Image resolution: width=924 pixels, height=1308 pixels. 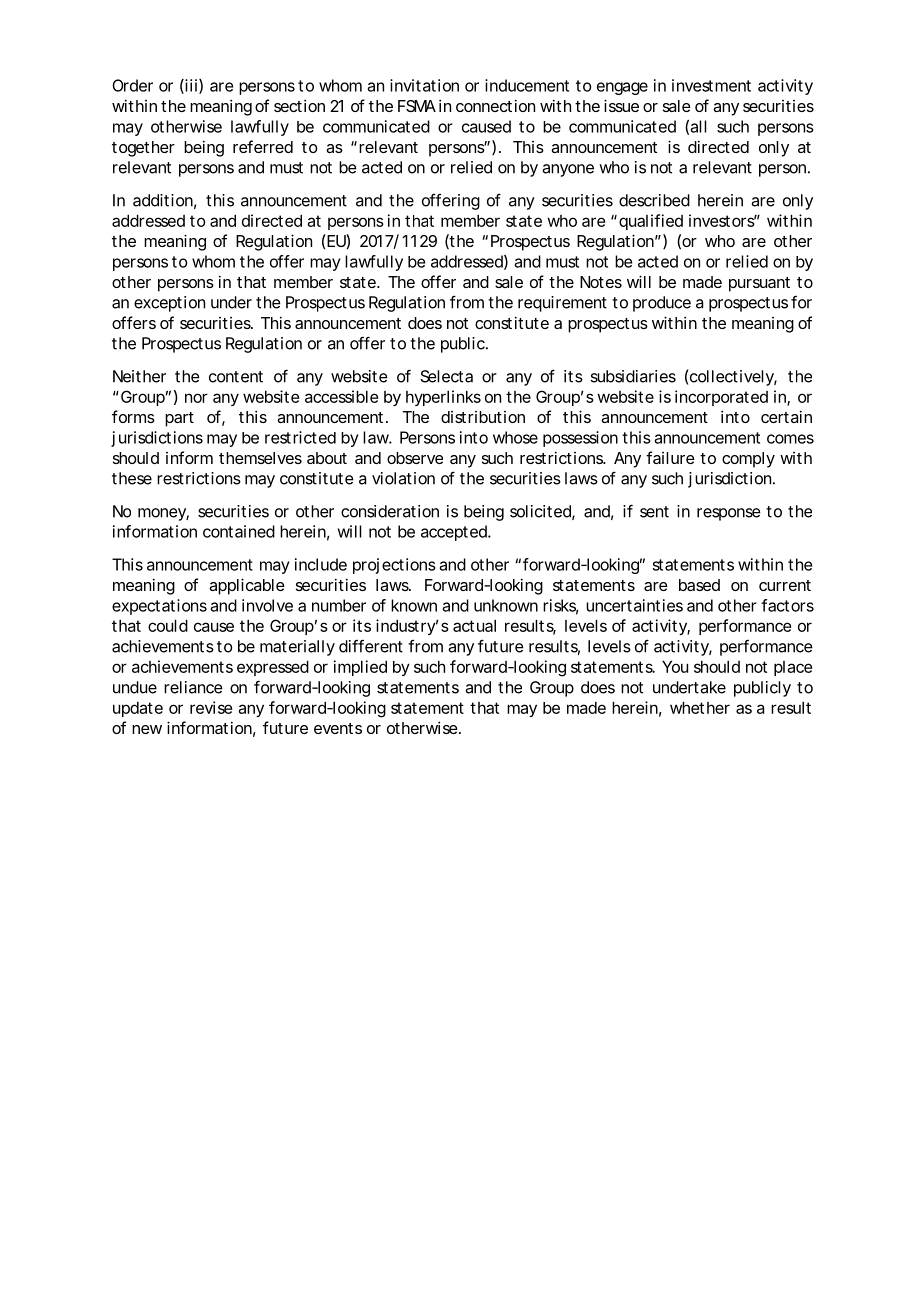 I want to click on contained, so click(x=239, y=531).
